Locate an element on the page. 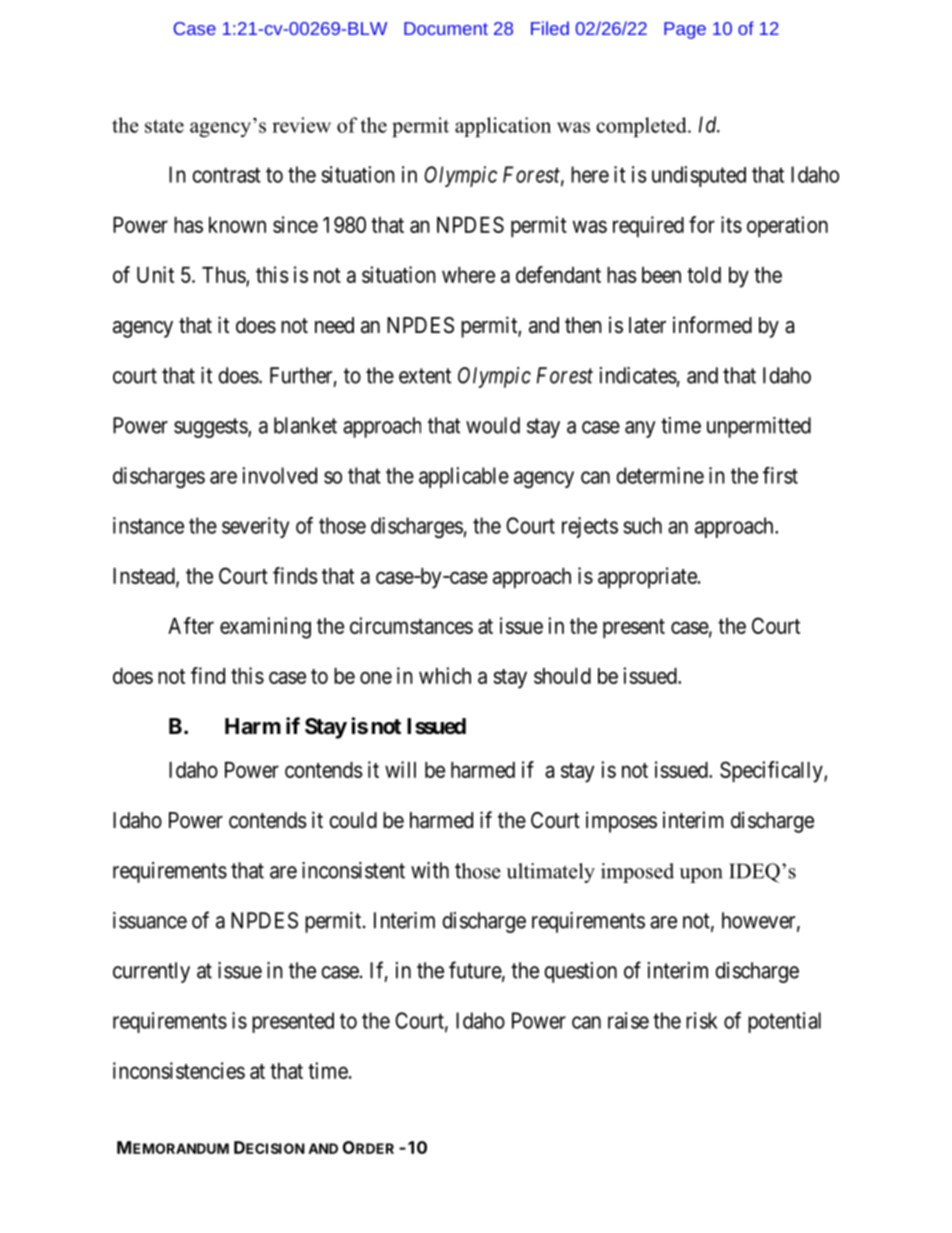  applicable is located at coordinates (464, 477).
